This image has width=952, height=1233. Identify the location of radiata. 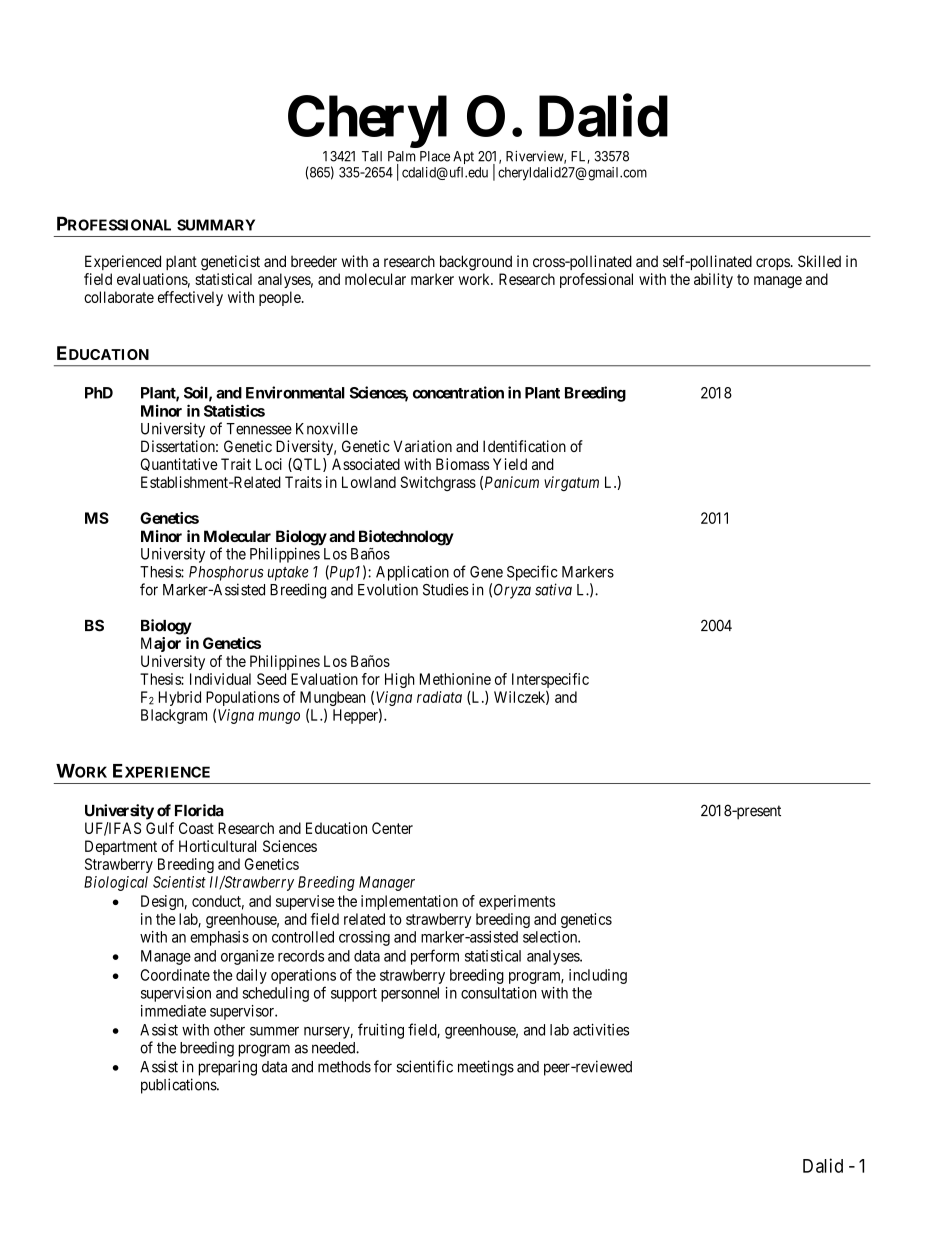
(439, 697).
